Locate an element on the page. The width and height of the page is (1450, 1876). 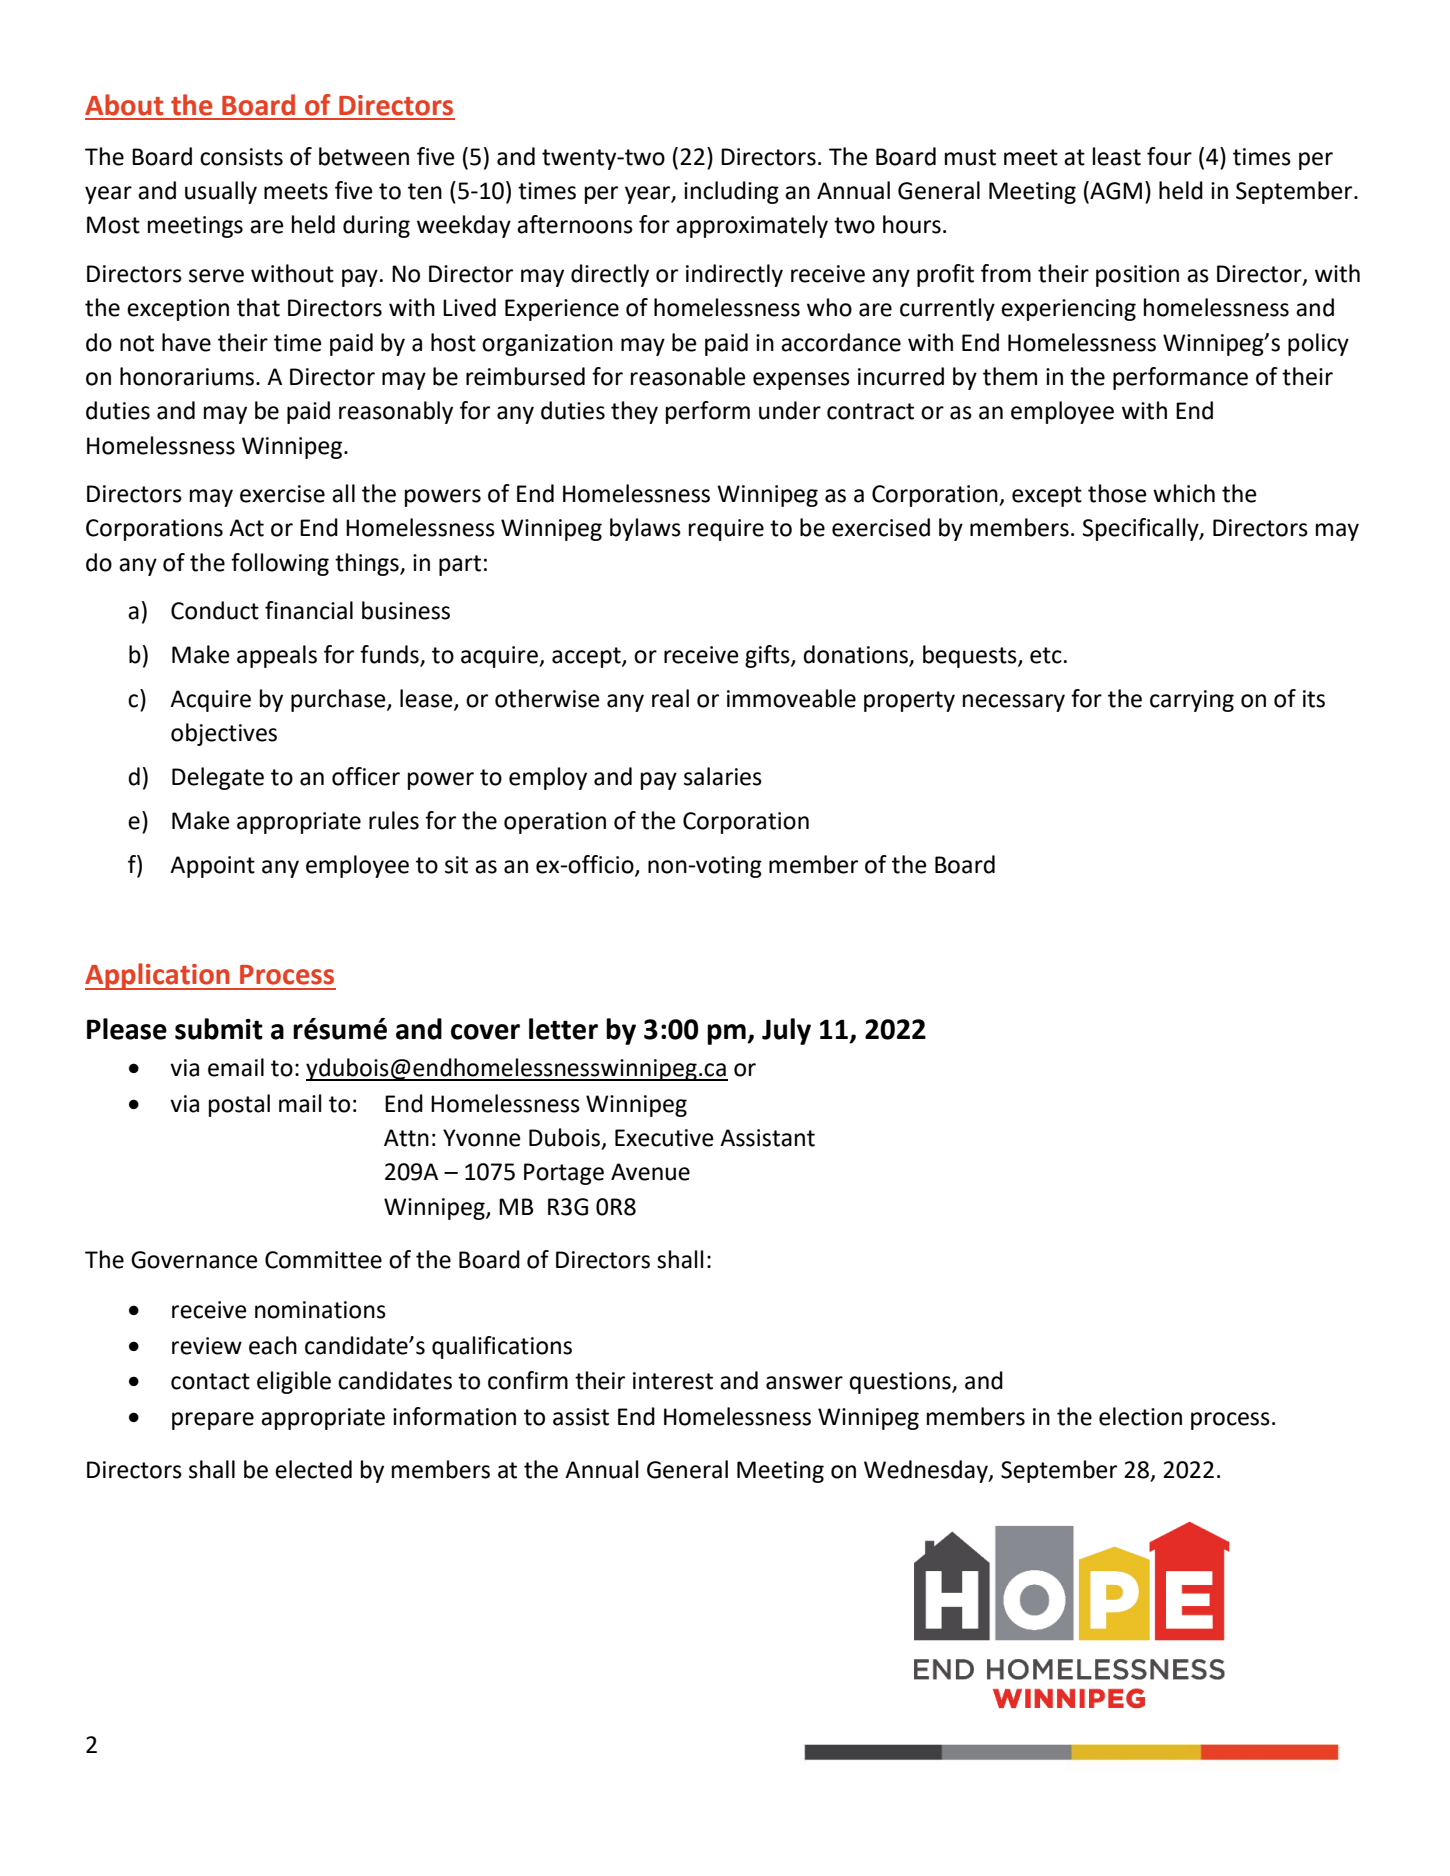
Executive is located at coordinates (664, 1138).
